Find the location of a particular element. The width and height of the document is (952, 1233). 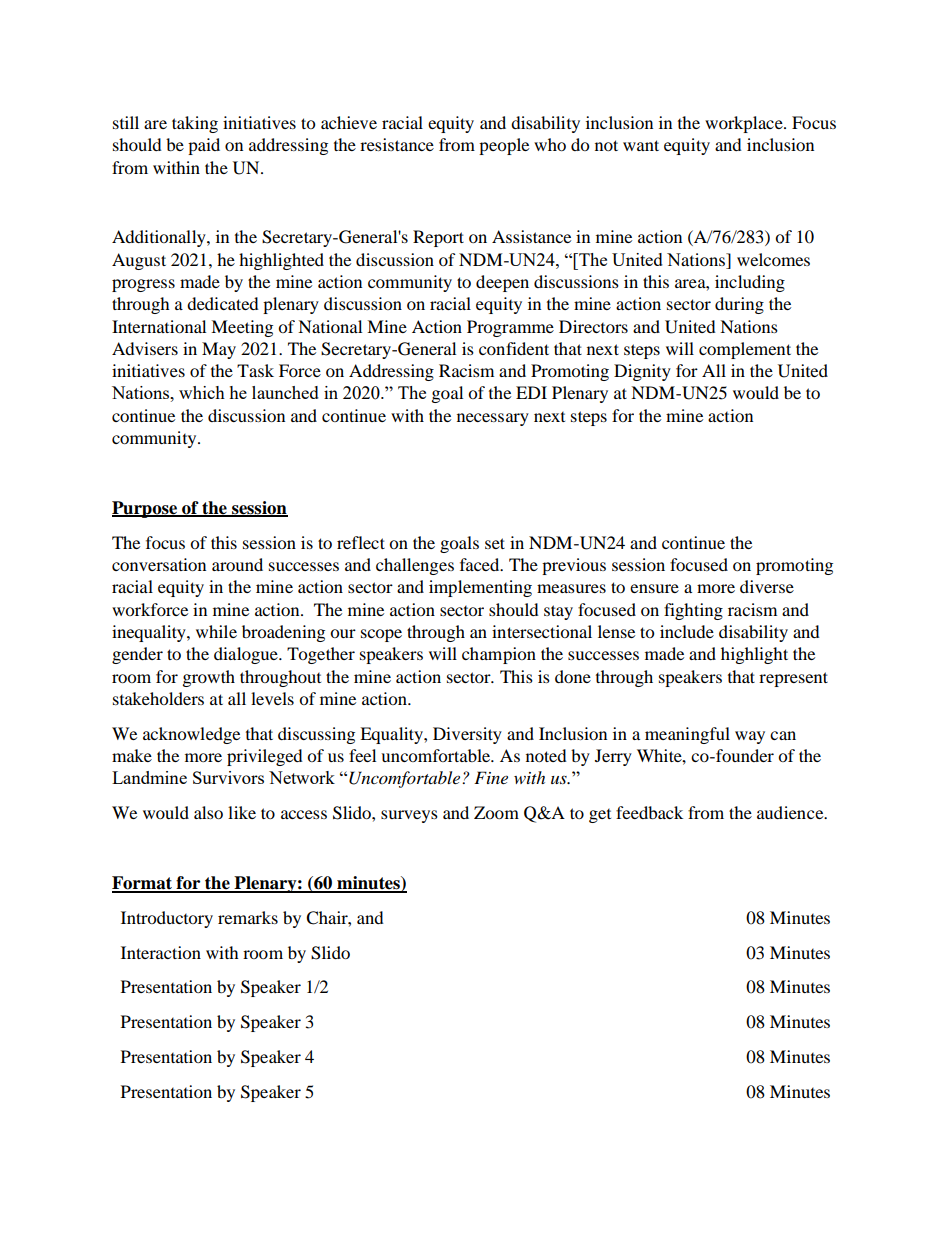

workplace is located at coordinates (745, 124).
